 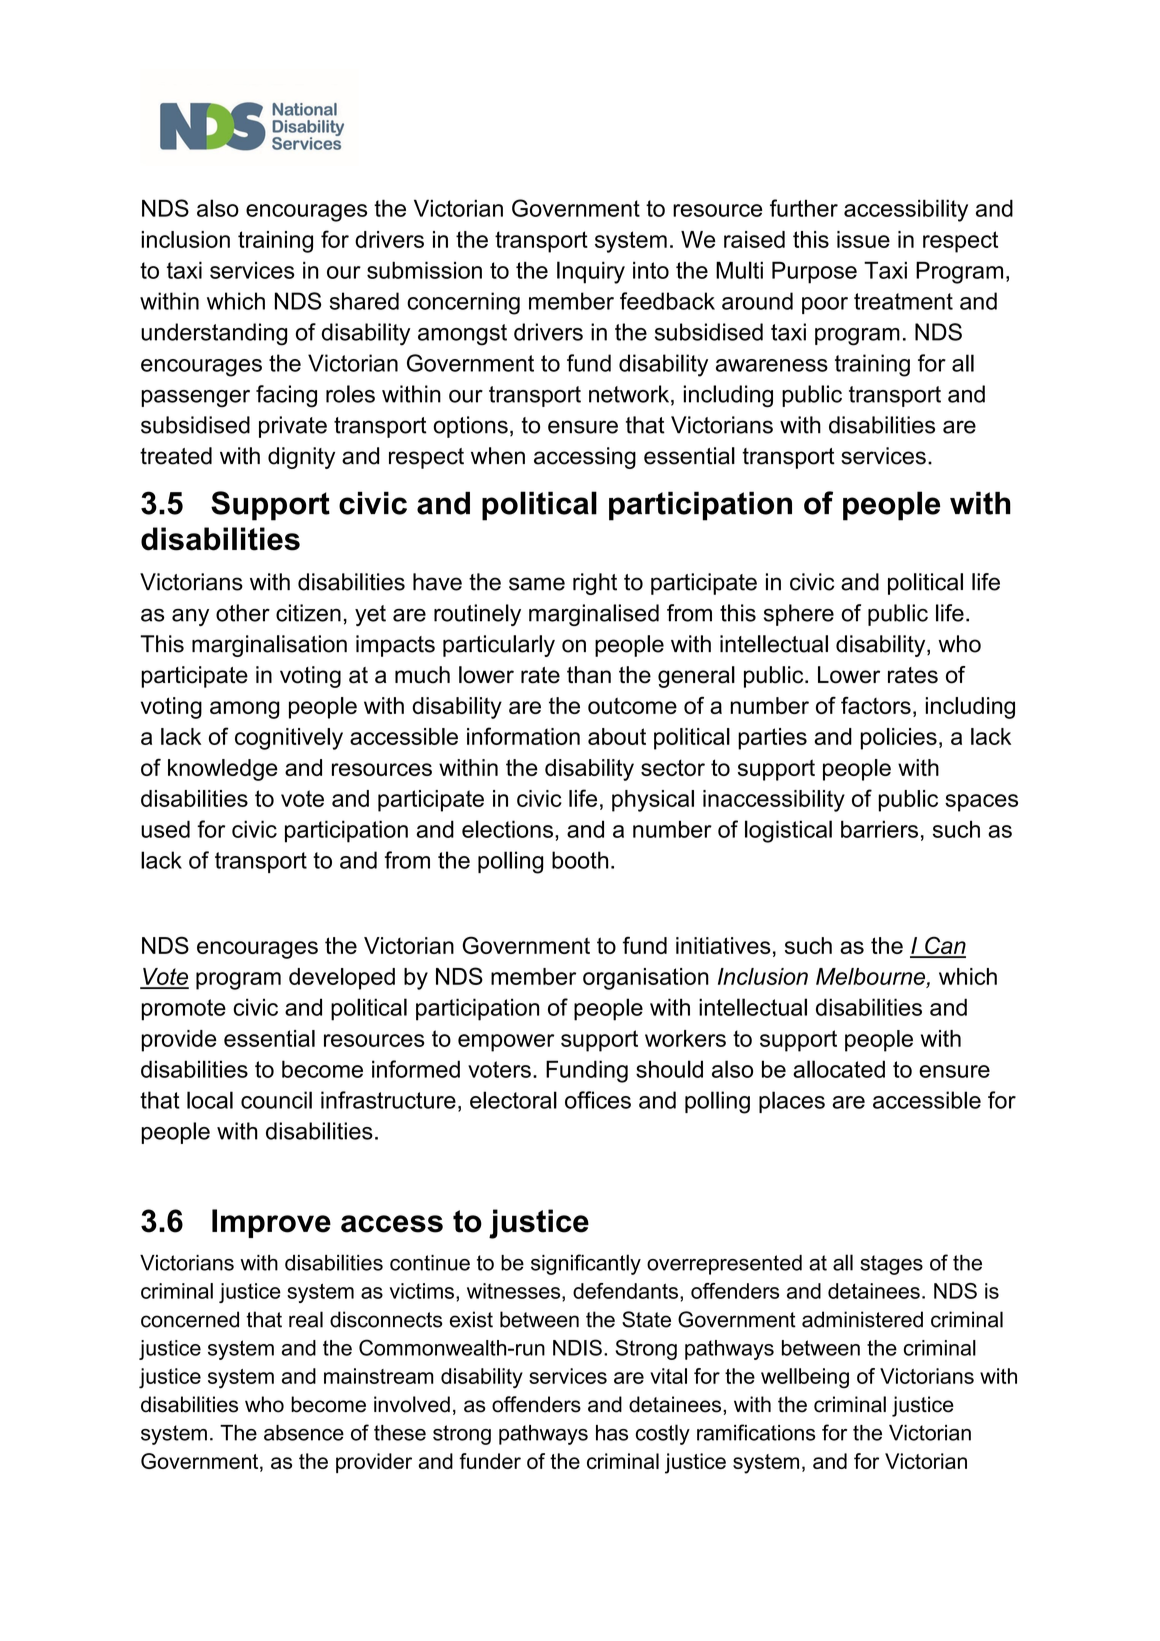 I want to click on has, so click(x=612, y=1433).
